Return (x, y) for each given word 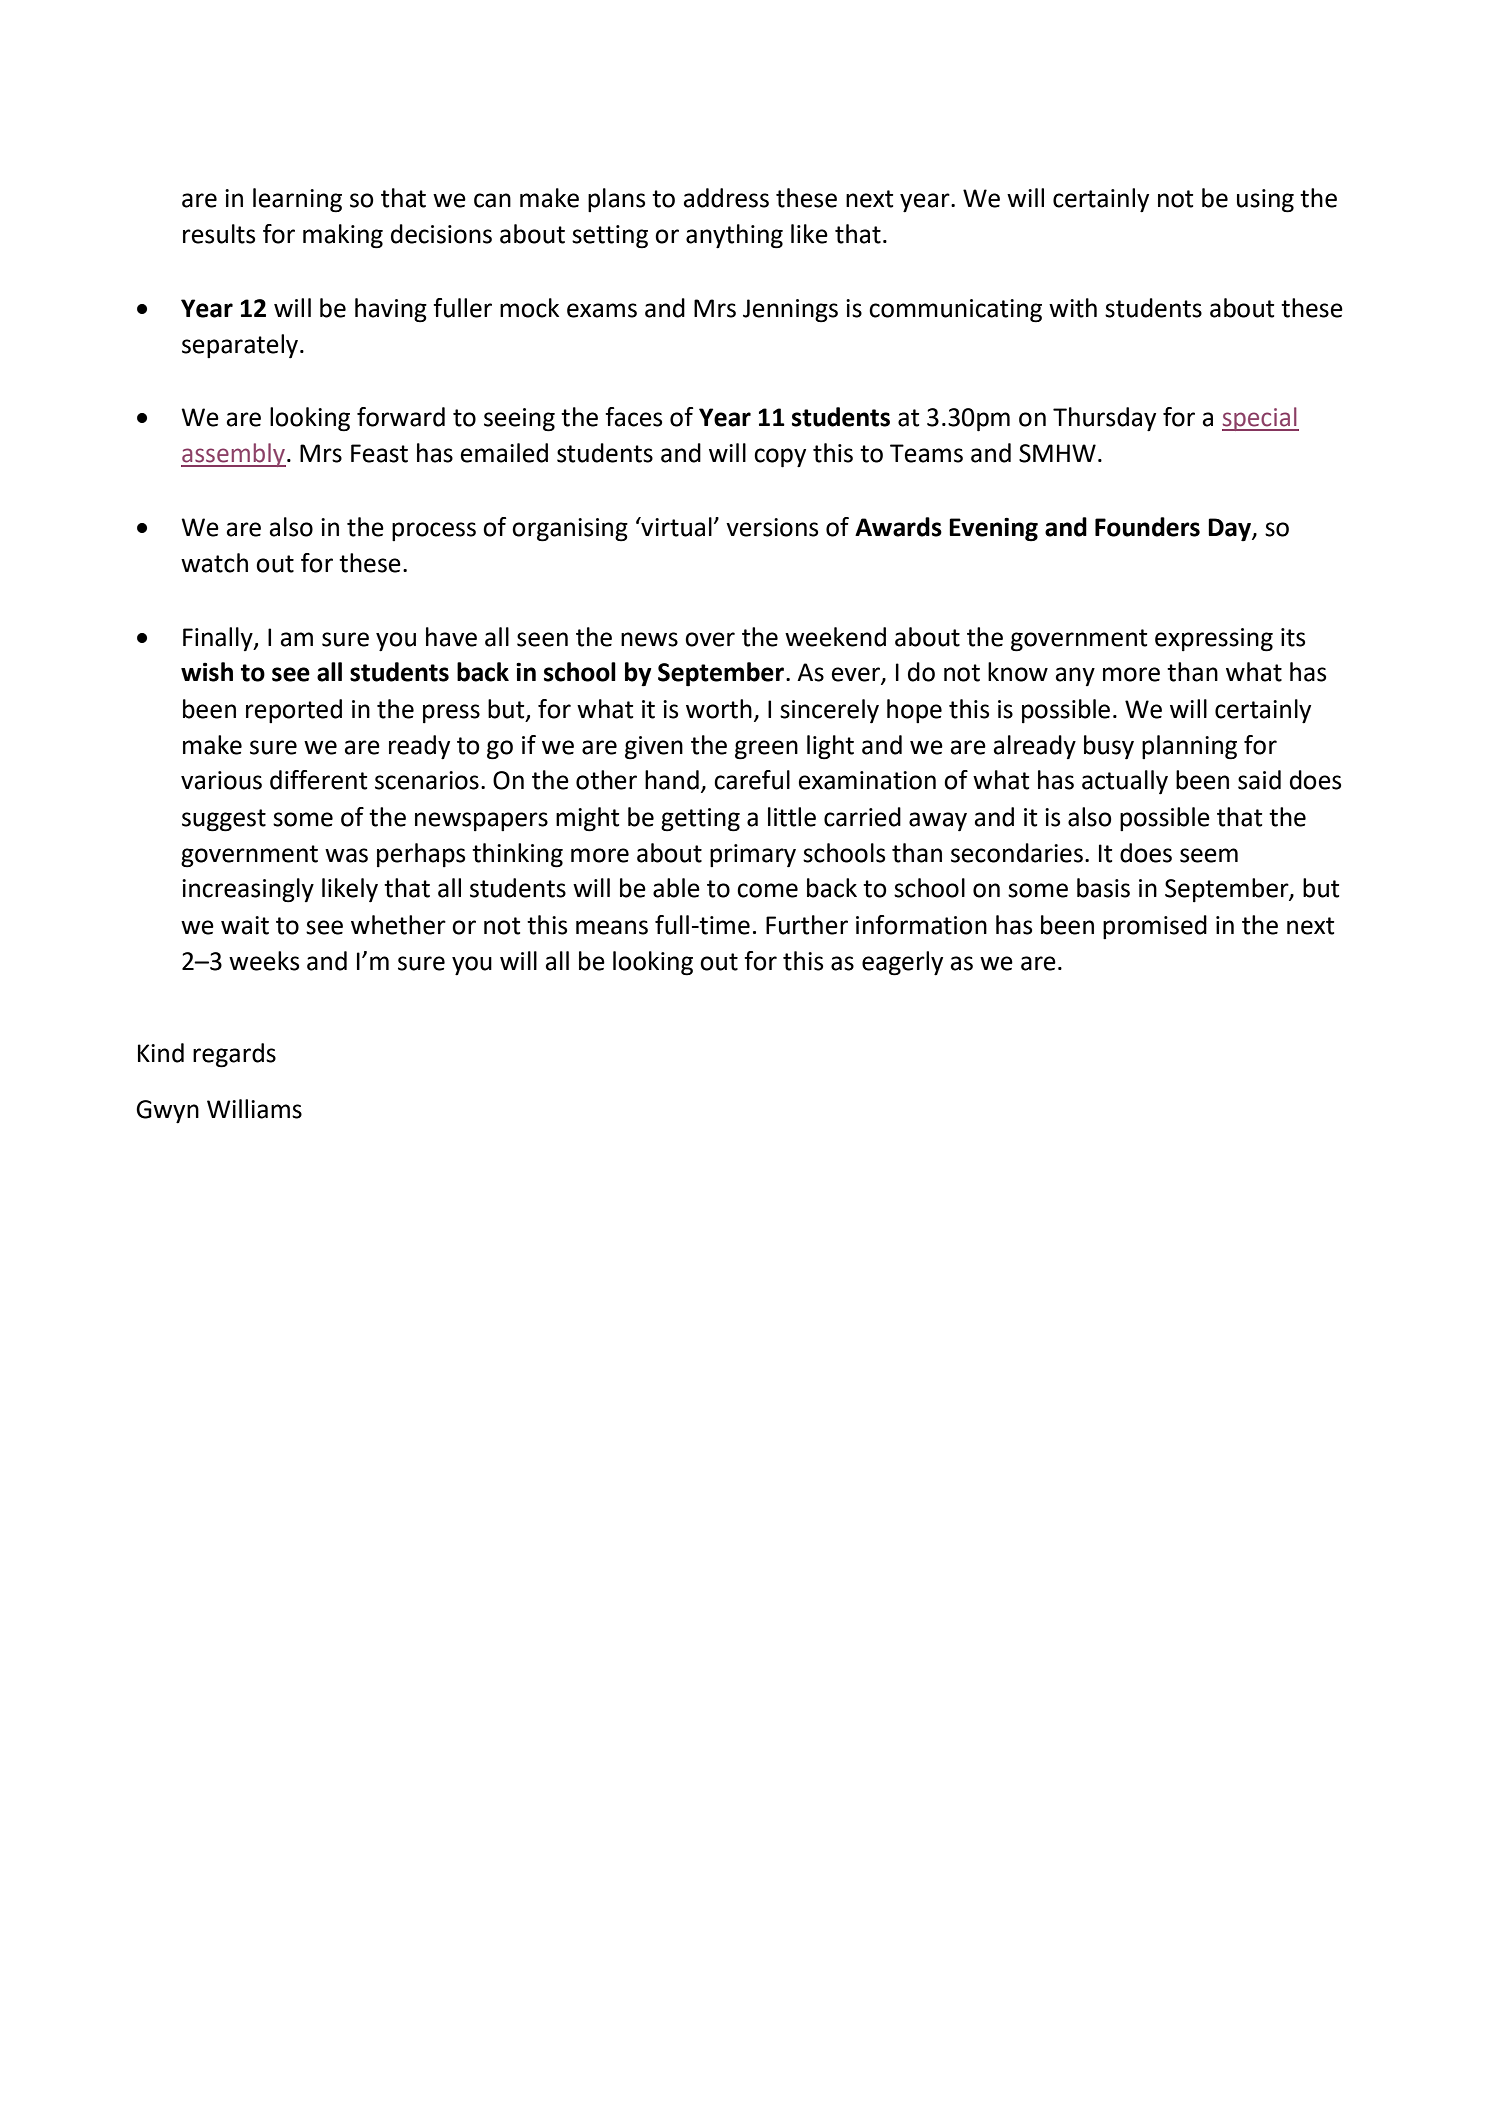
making (343, 236)
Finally (219, 639)
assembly (233, 455)
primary (753, 856)
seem (1209, 855)
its (1293, 637)
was (346, 855)
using (1265, 201)
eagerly (902, 963)
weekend (835, 637)
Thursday (1104, 419)
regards (234, 1055)
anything (734, 236)
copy (780, 458)
